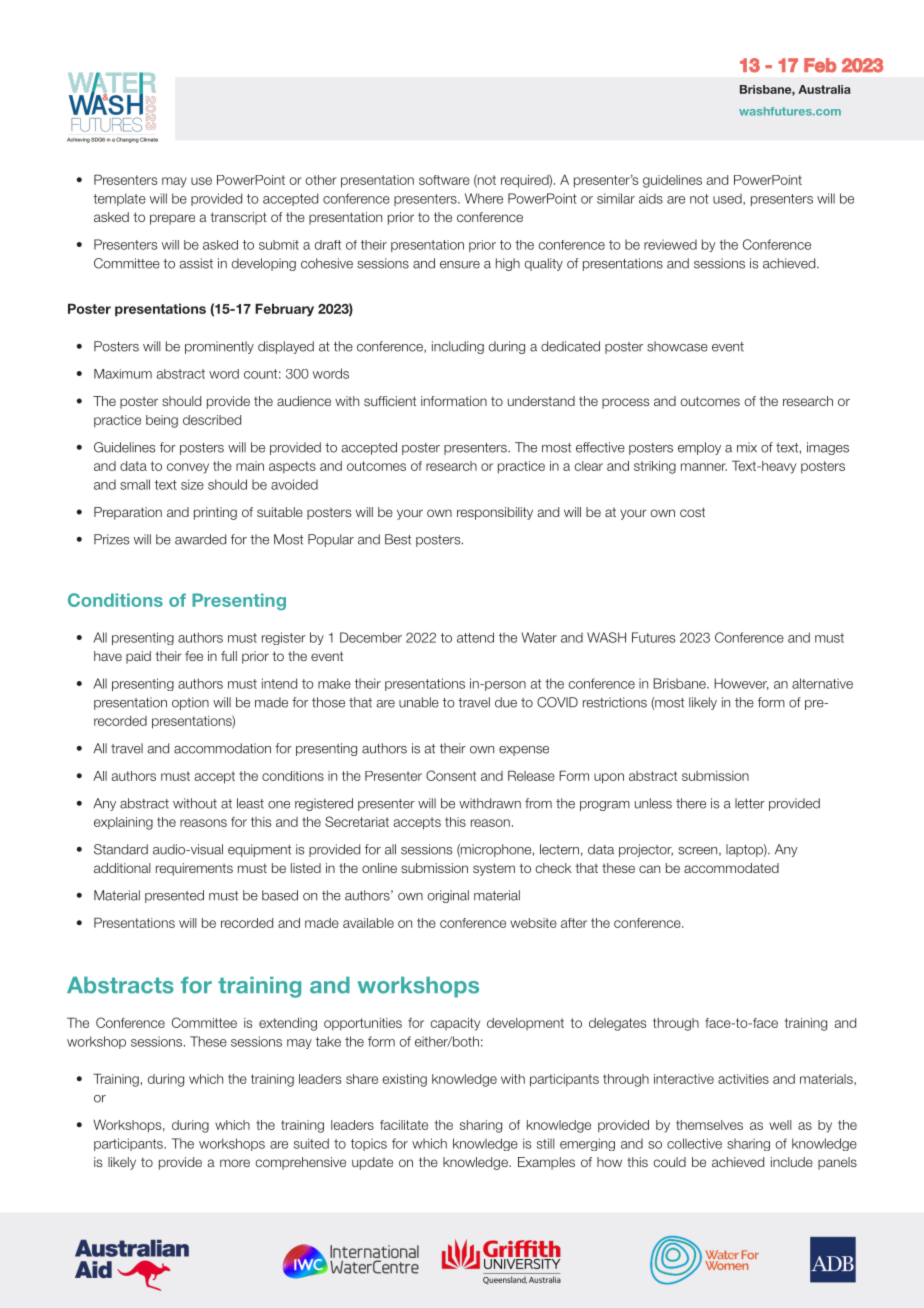  Describe the element at coordinates (494, 869) in the document. I see `system` at that location.
